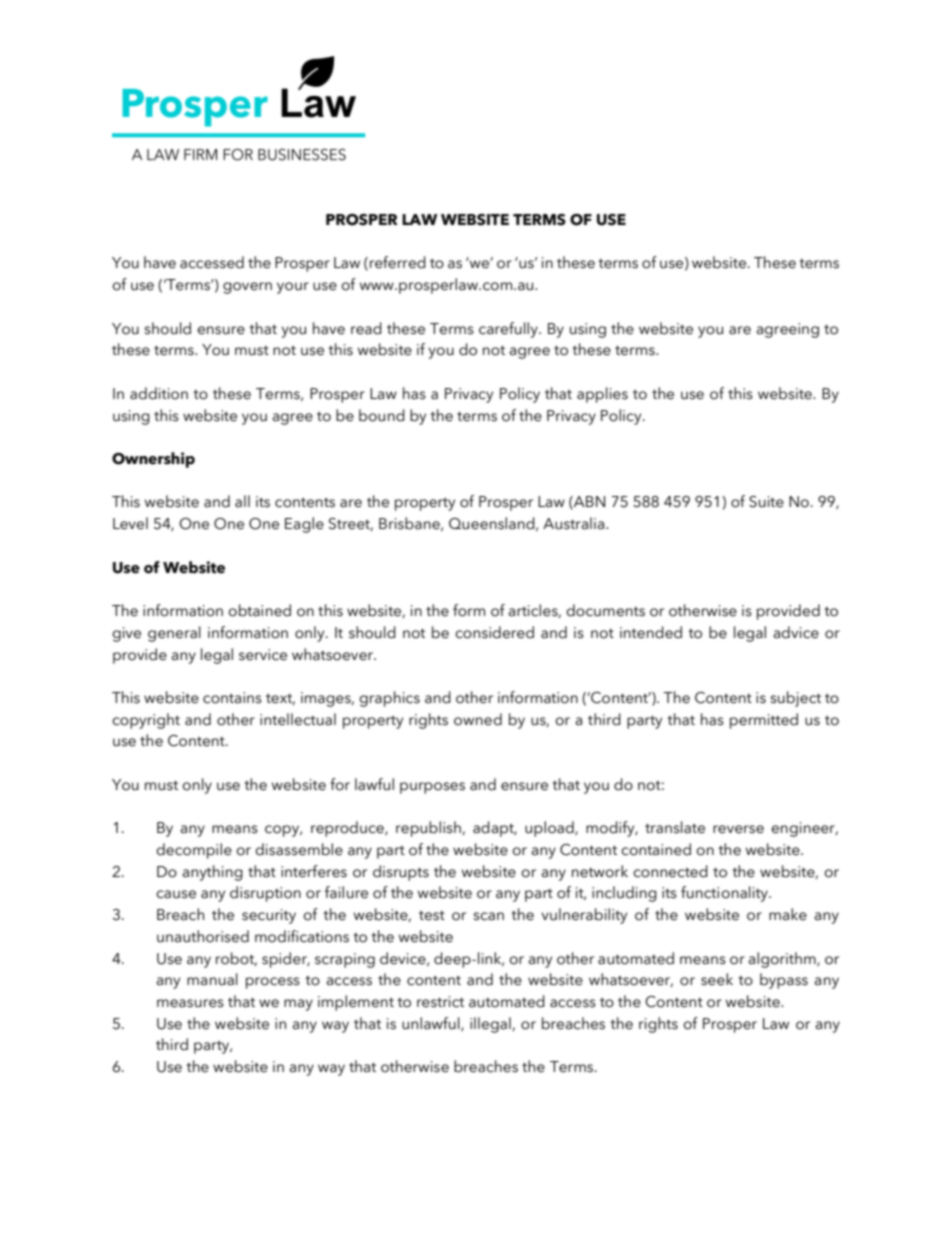  I want to click on decompile, so click(194, 851).
